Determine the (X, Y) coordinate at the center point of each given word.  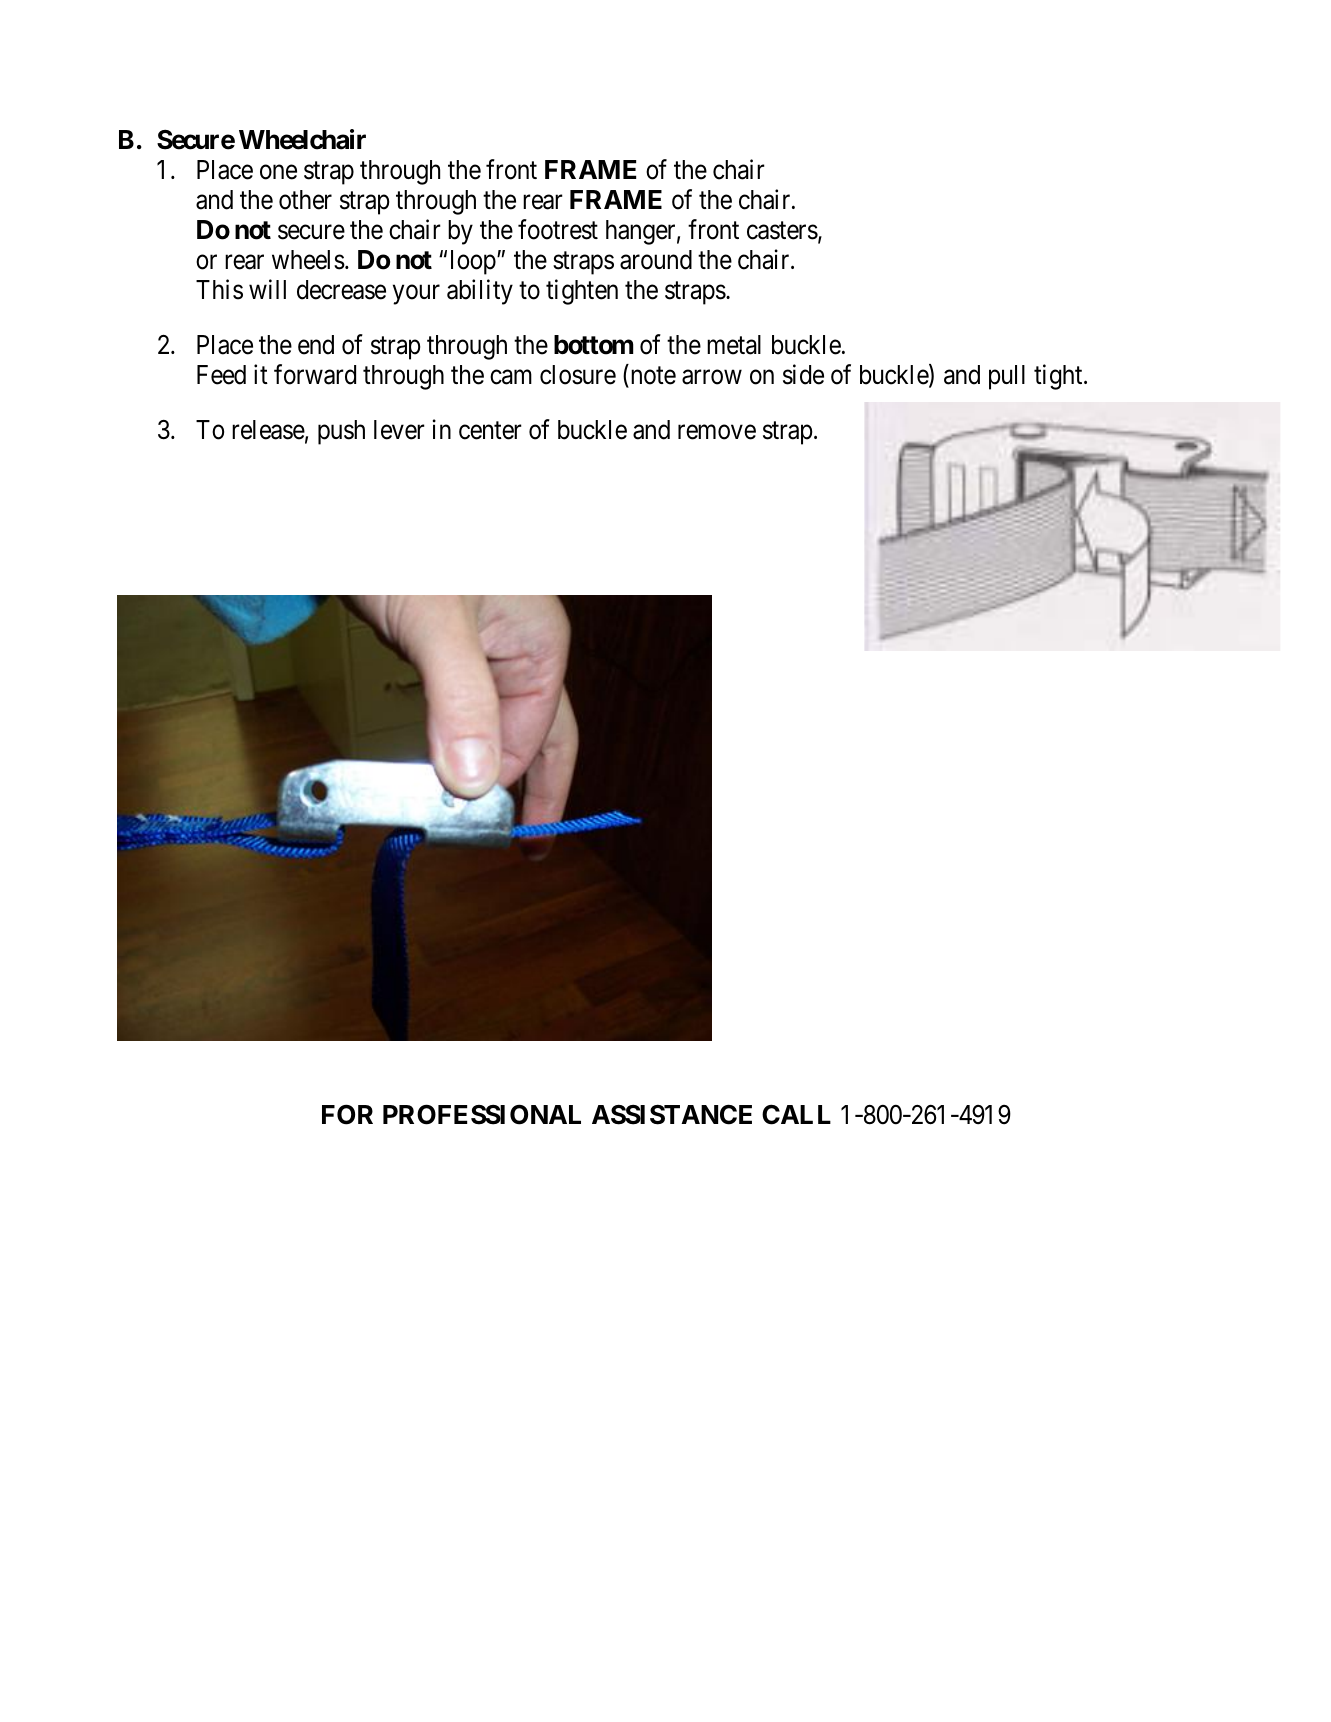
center (490, 431)
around (656, 260)
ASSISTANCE (672, 1114)
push (341, 432)
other (305, 200)
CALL (796, 1114)
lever (399, 430)
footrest (558, 229)
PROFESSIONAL (482, 1114)
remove (717, 432)
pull (1007, 377)
